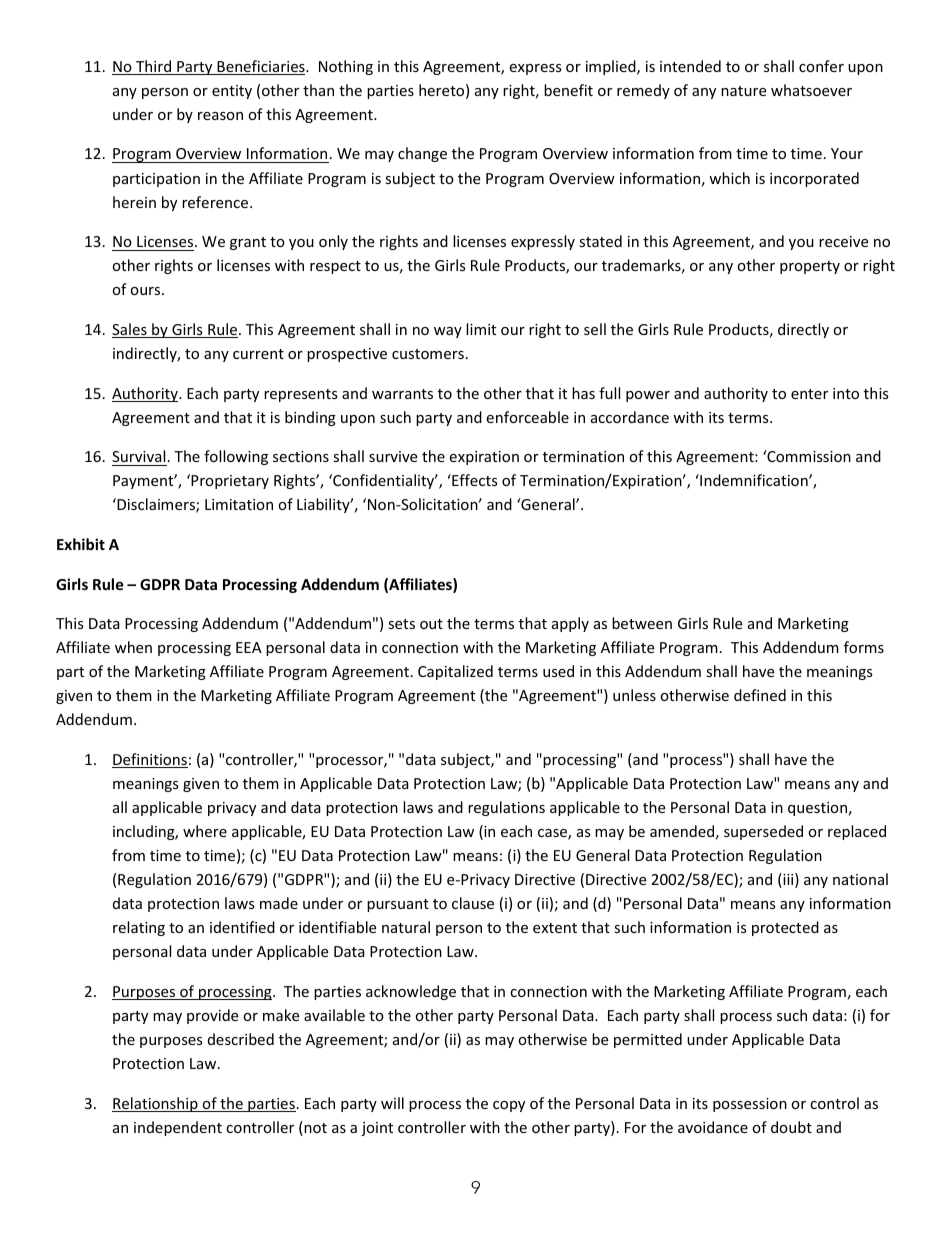 This screenshot has width=952, height=1233. What do you see at coordinates (154, 67) in the screenshot?
I see `Third` at bounding box center [154, 67].
